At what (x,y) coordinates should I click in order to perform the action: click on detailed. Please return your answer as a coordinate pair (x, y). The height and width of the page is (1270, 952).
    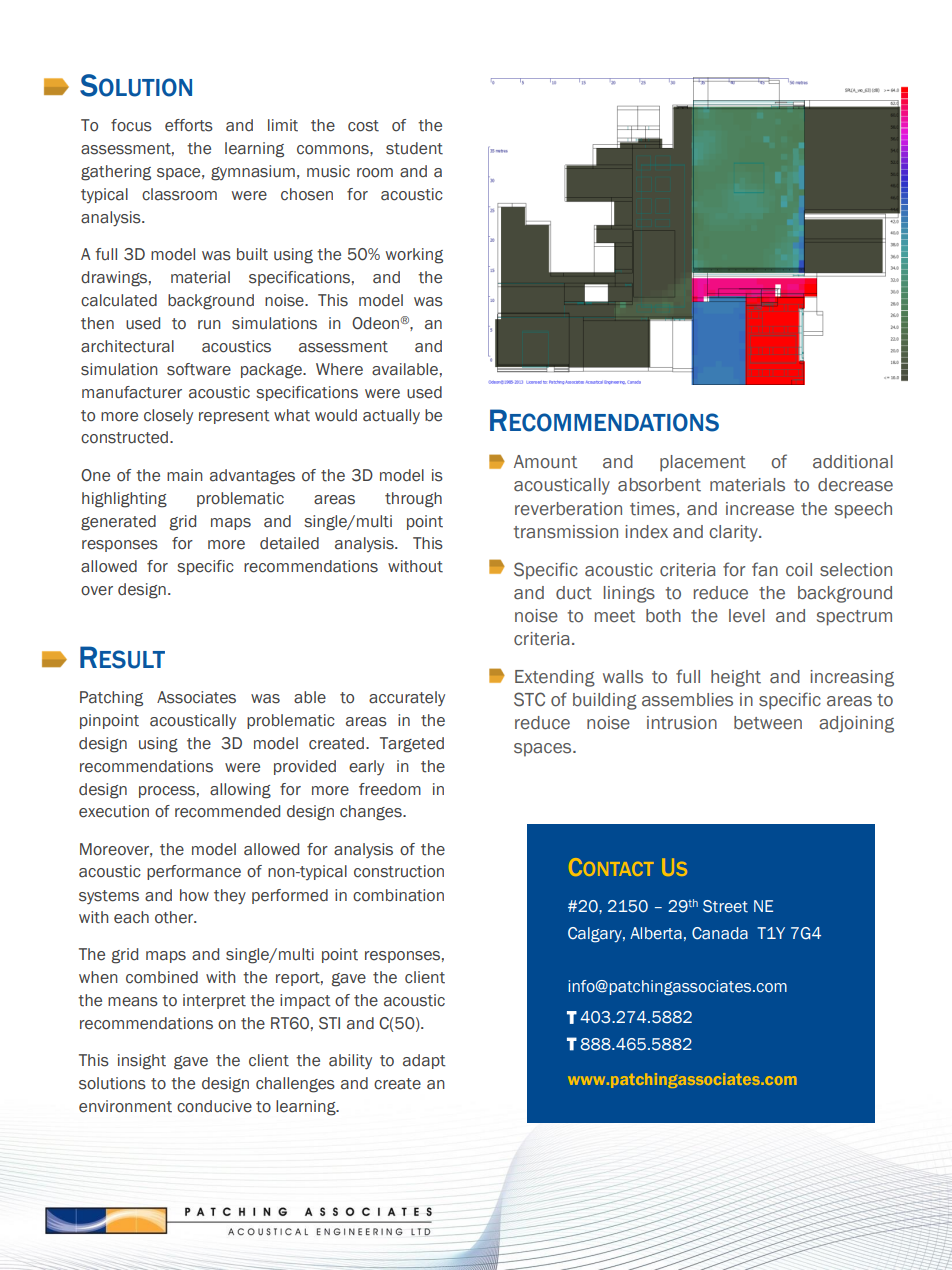
    Looking at the image, I should click on (289, 543).
